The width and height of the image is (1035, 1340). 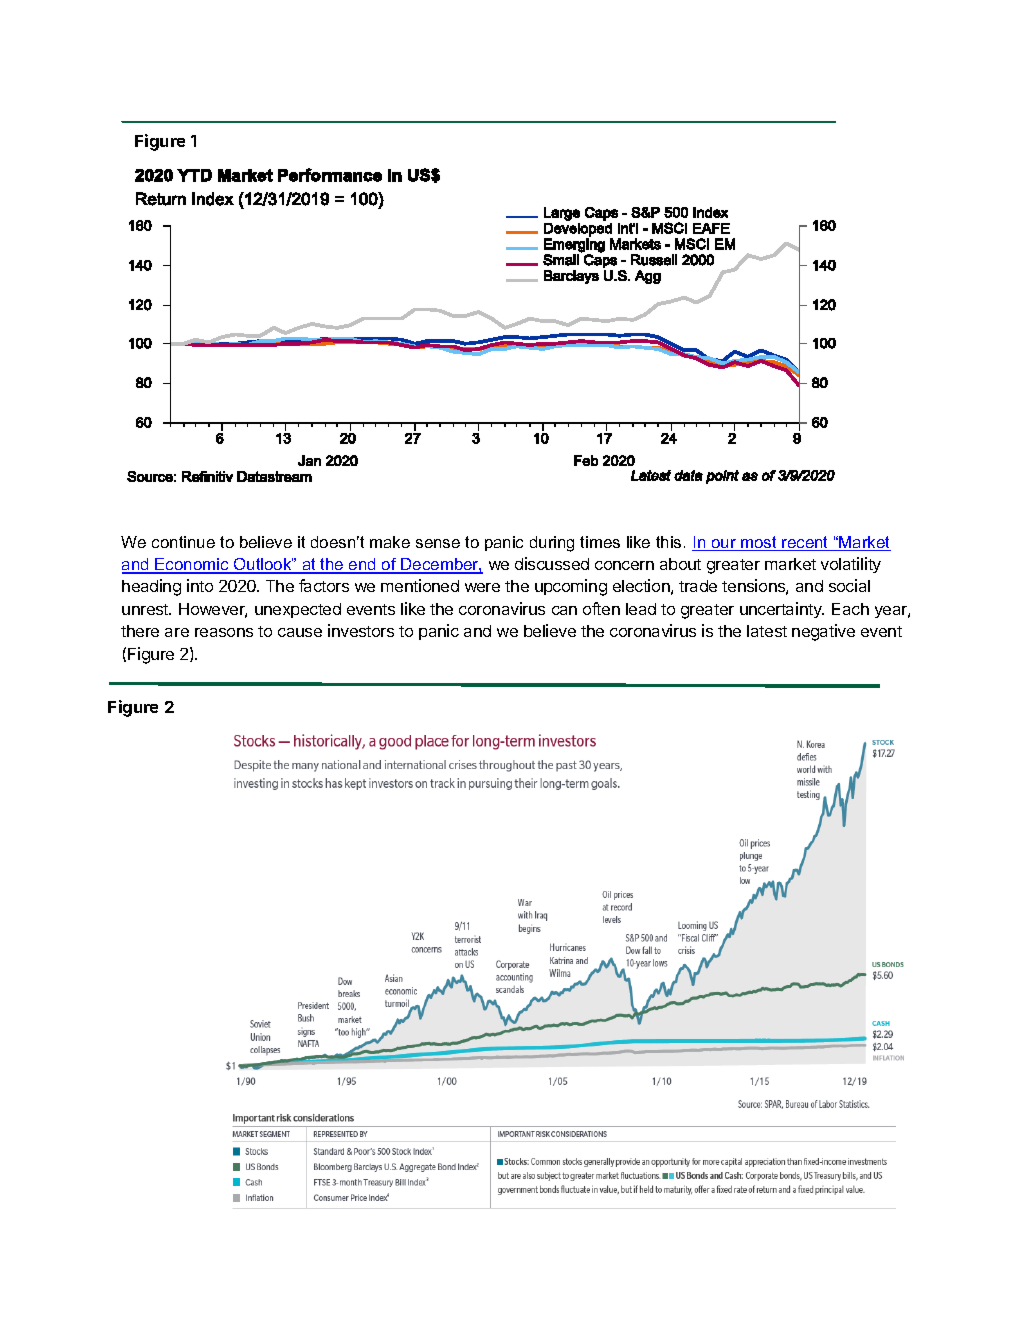 What do you see at coordinates (564, 610) in the image?
I see `can` at bounding box center [564, 610].
